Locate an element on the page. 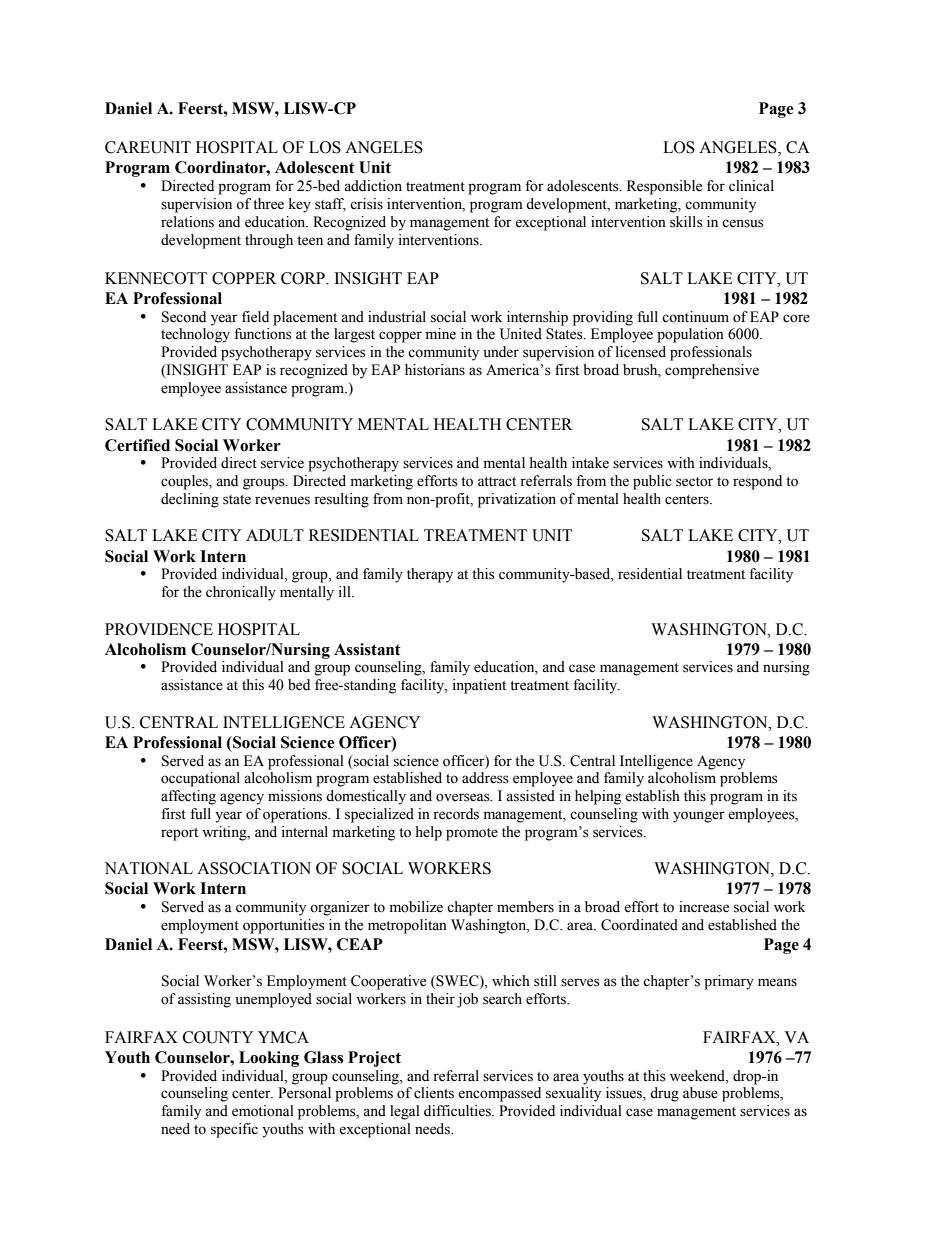 The width and height of the document is (952, 1233). affecting is located at coordinates (188, 797).
